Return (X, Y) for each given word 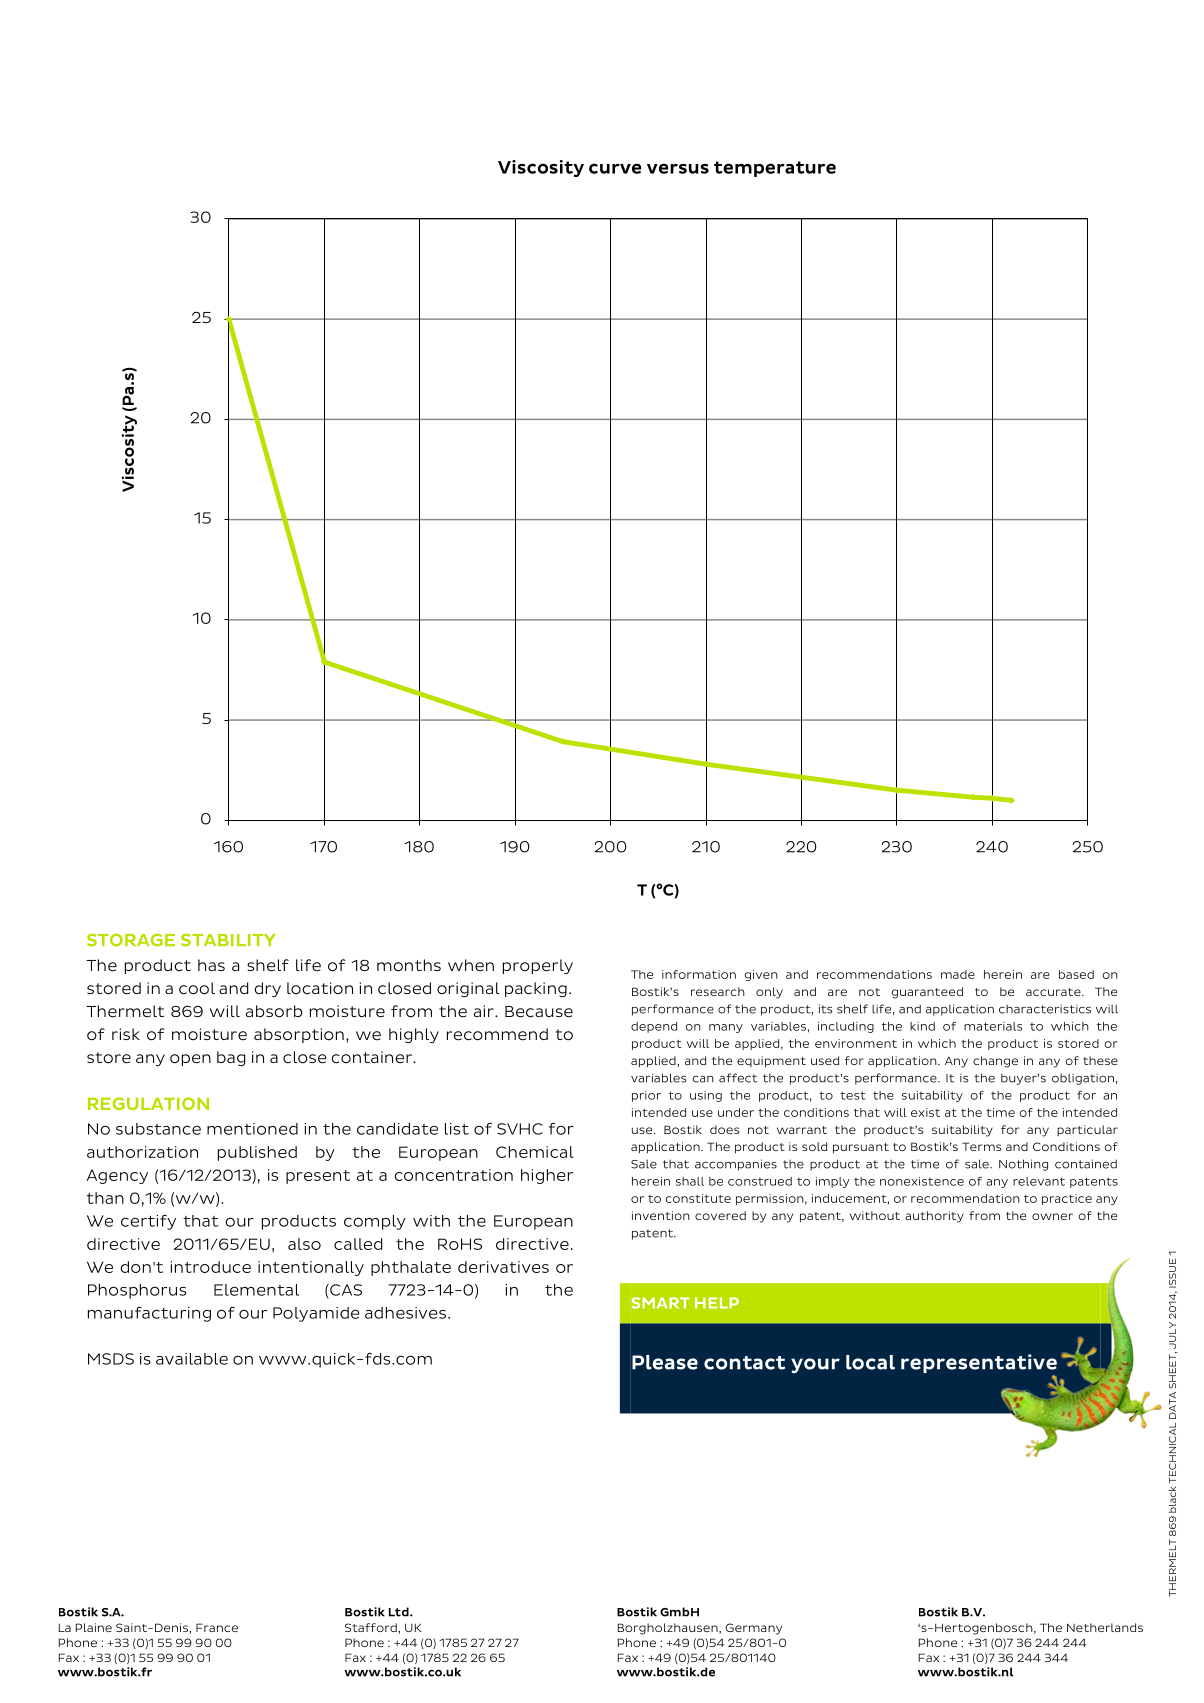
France (217, 1627)
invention (661, 1215)
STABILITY (228, 940)
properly (538, 966)
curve (615, 168)
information (699, 974)
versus (678, 168)
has (211, 965)
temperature (775, 169)
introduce (211, 1267)
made (958, 974)
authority (934, 1217)
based (1076, 974)
